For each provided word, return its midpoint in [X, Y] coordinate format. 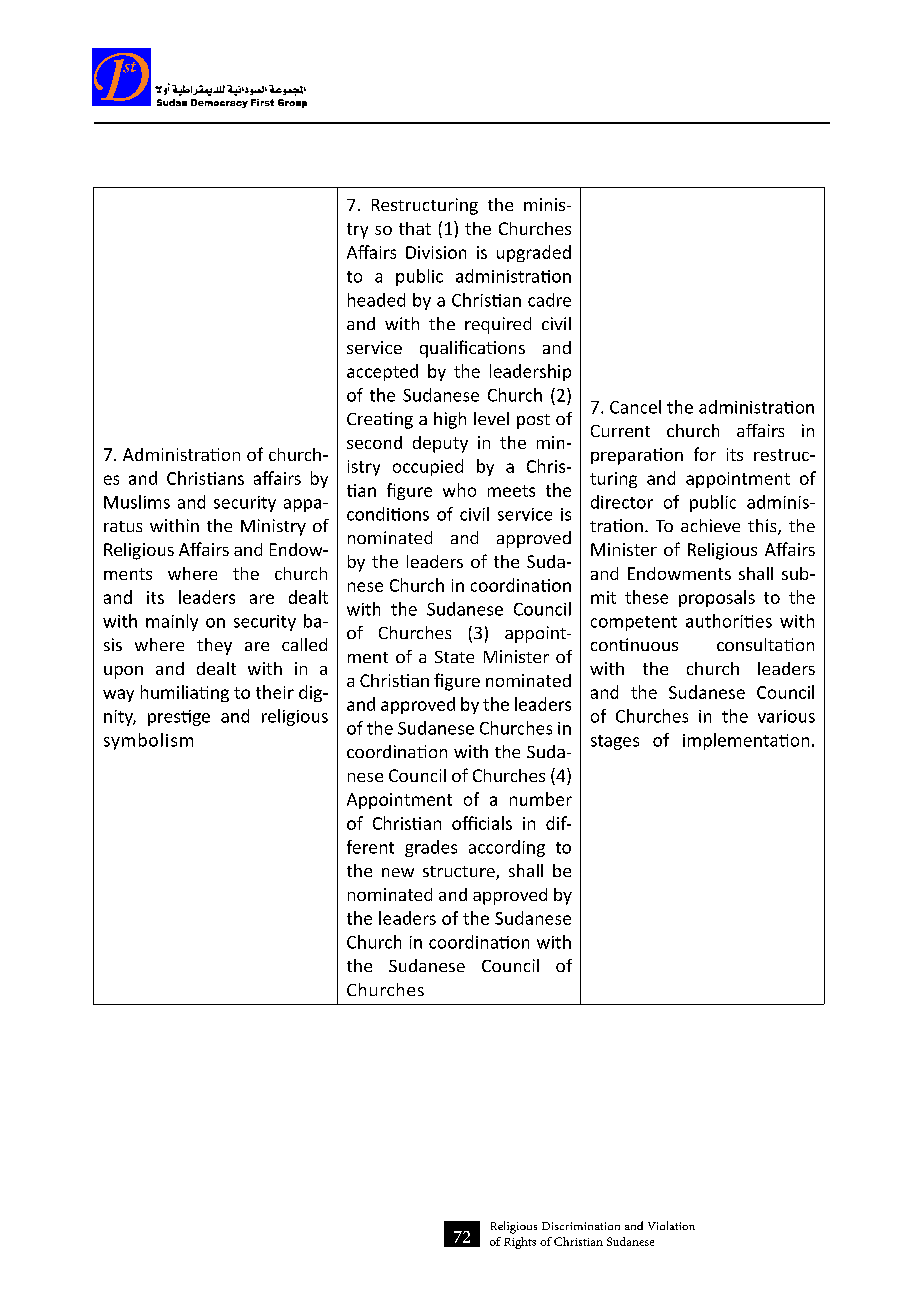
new [398, 872]
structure [460, 873]
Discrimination [581, 1226]
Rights [520, 1243]
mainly [172, 622]
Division [436, 252]
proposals [717, 598]
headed [376, 300]
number [541, 799]
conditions [388, 514]
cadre [549, 300]
